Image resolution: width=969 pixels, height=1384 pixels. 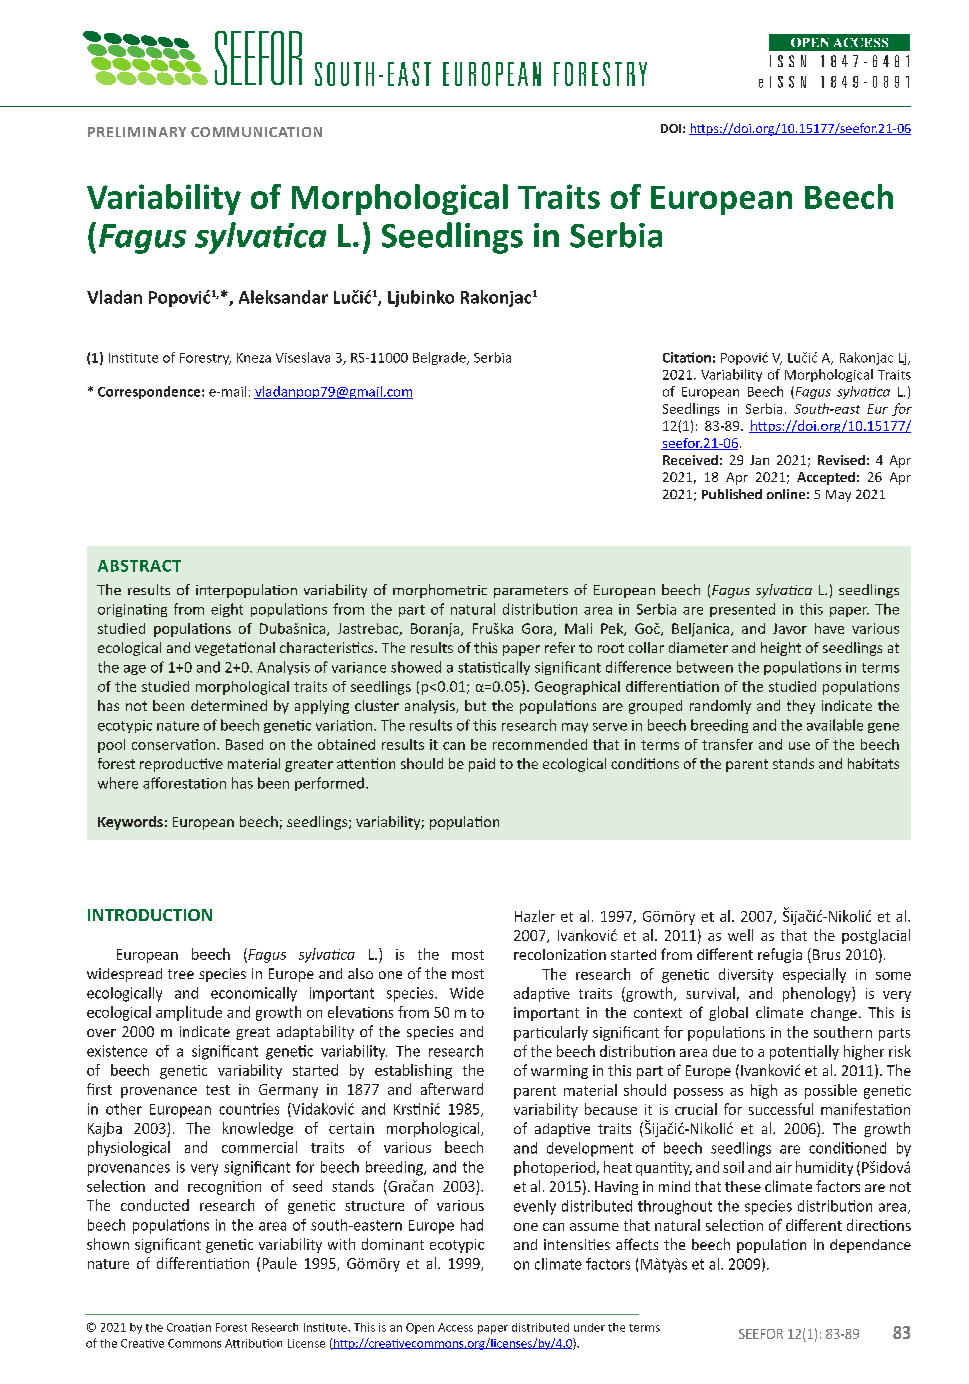 I want to click on Croatian, so click(x=189, y=1327).
